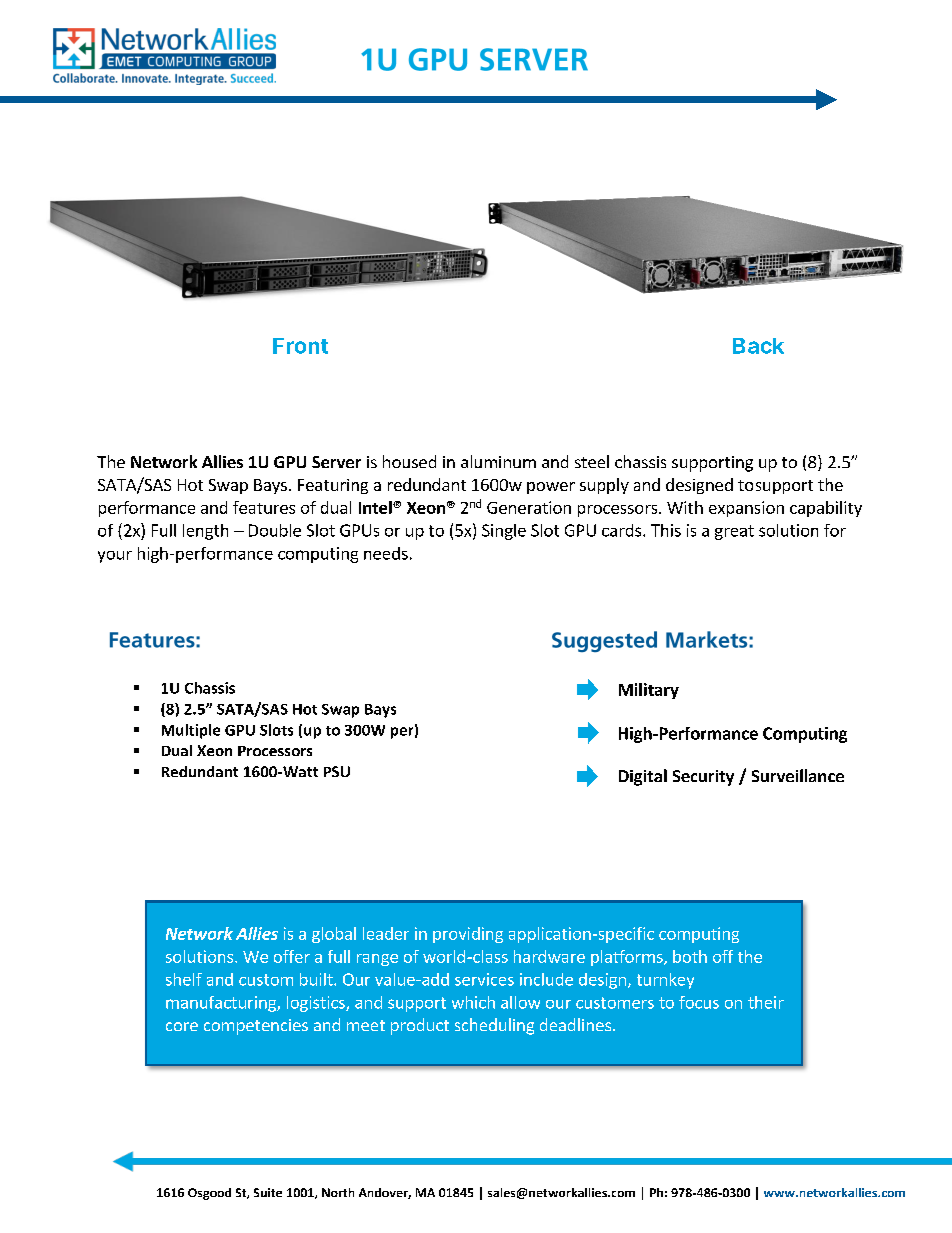 This screenshot has width=952, height=1233. What do you see at coordinates (300, 346) in the screenshot?
I see `Front` at bounding box center [300, 346].
